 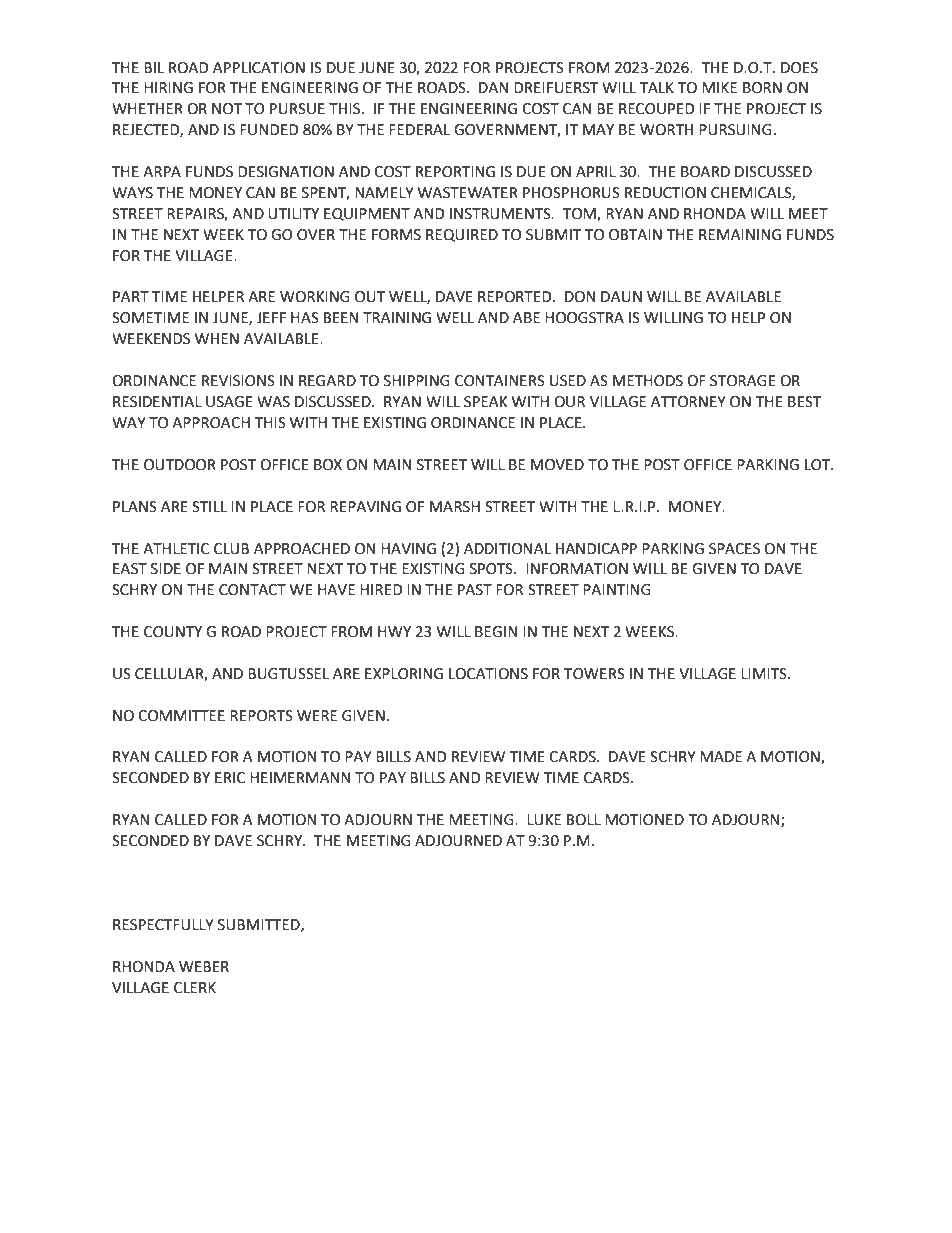 I want to click on SPACES, so click(x=734, y=549).
